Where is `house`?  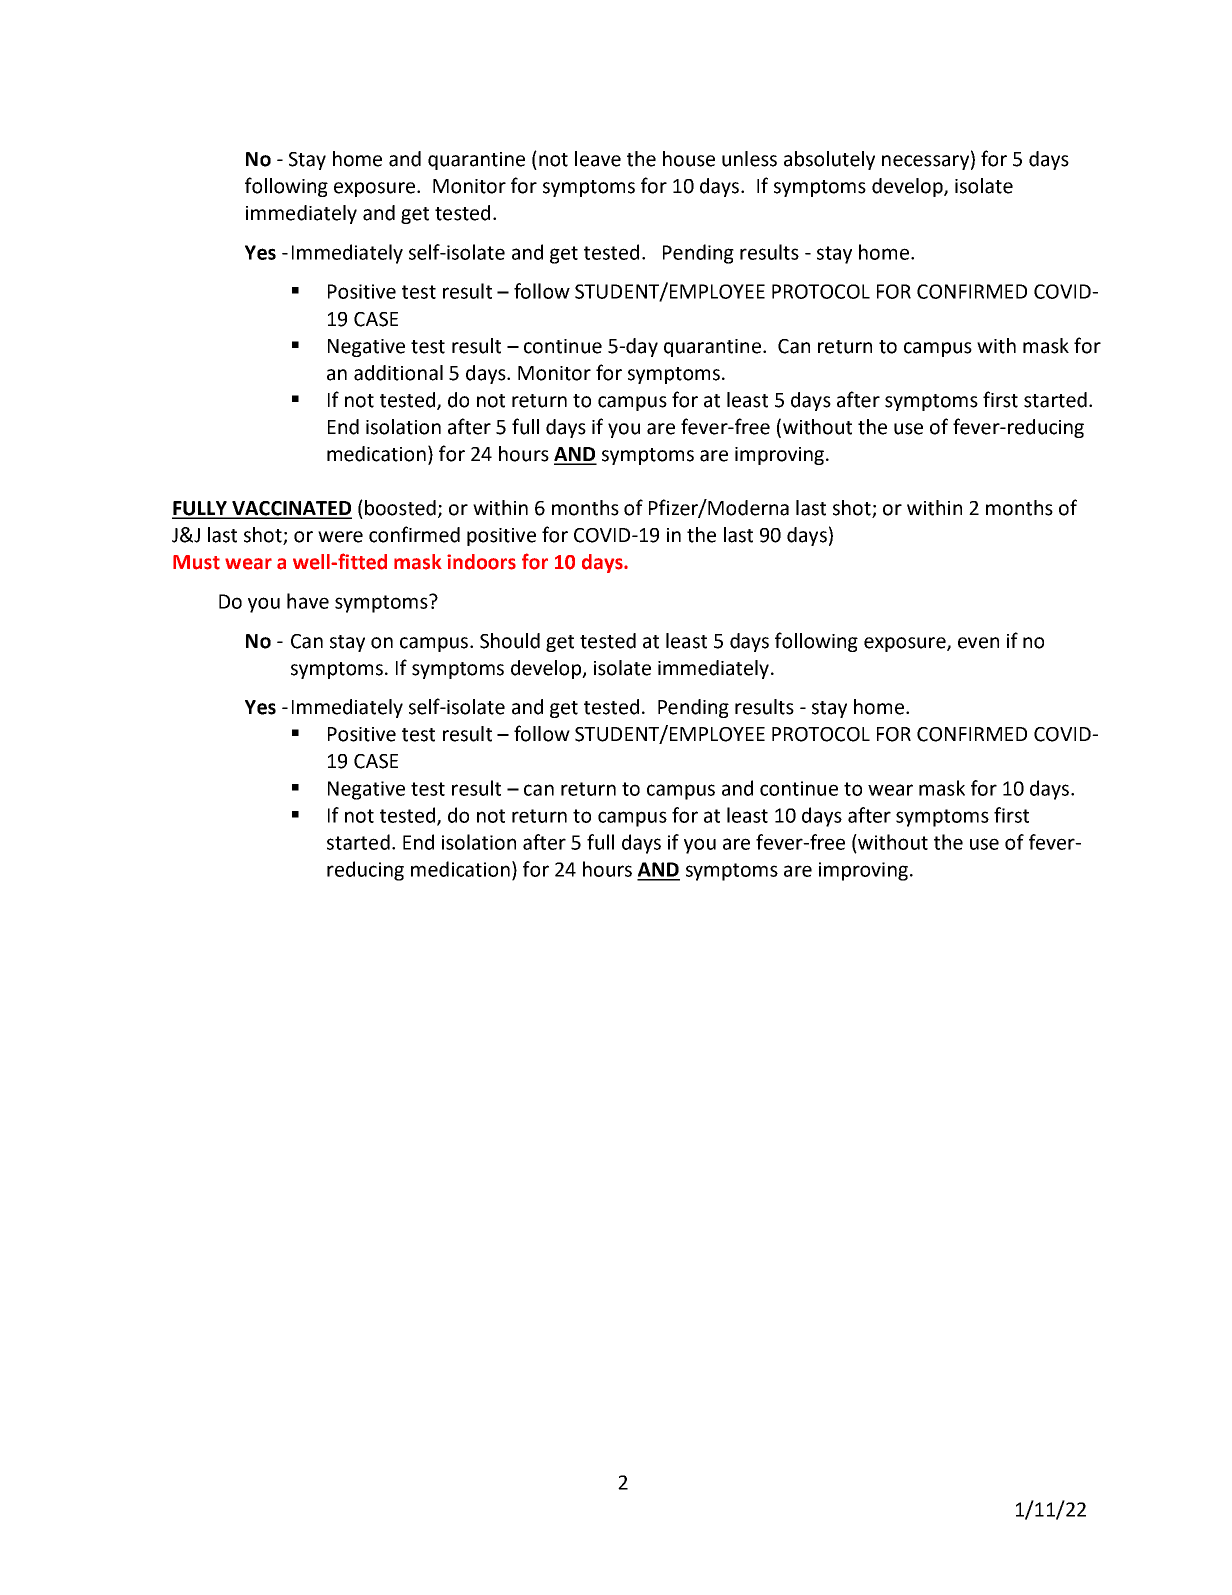 house is located at coordinates (689, 159).
